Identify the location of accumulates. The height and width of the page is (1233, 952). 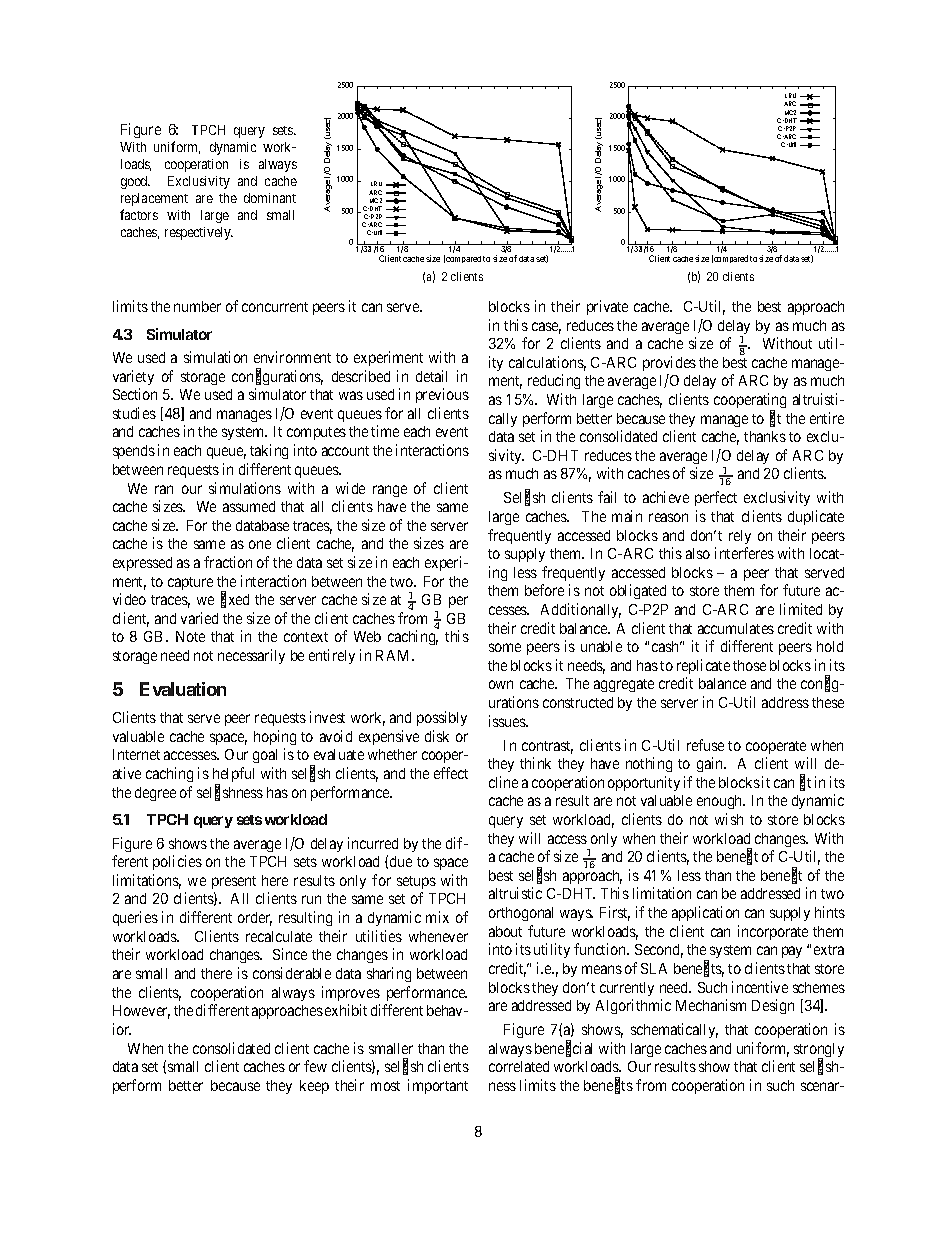
(736, 628).
